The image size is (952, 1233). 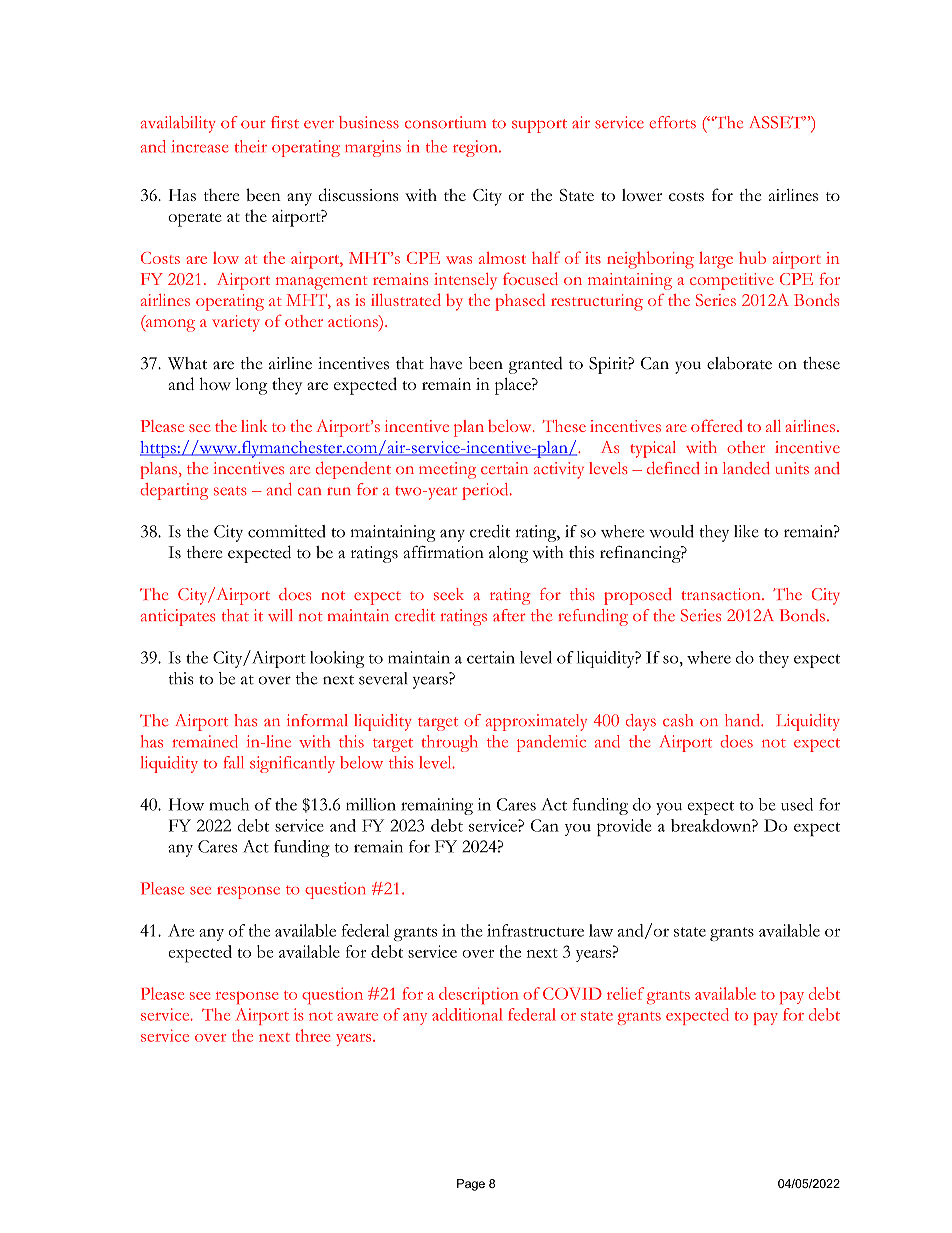 What do you see at coordinates (672, 122) in the screenshot?
I see `efforts` at bounding box center [672, 122].
